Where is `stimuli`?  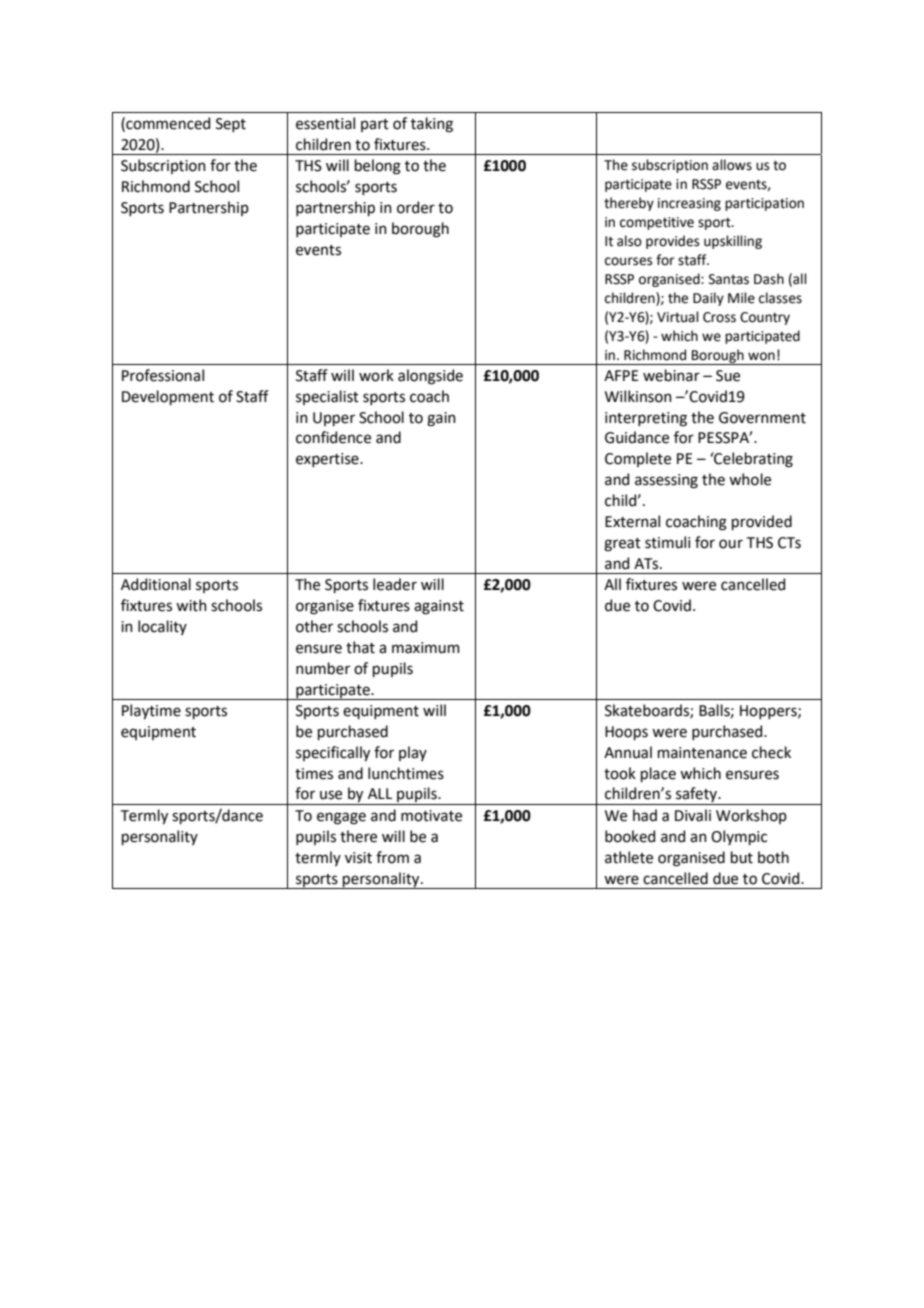
stimuli is located at coordinates (667, 542).
